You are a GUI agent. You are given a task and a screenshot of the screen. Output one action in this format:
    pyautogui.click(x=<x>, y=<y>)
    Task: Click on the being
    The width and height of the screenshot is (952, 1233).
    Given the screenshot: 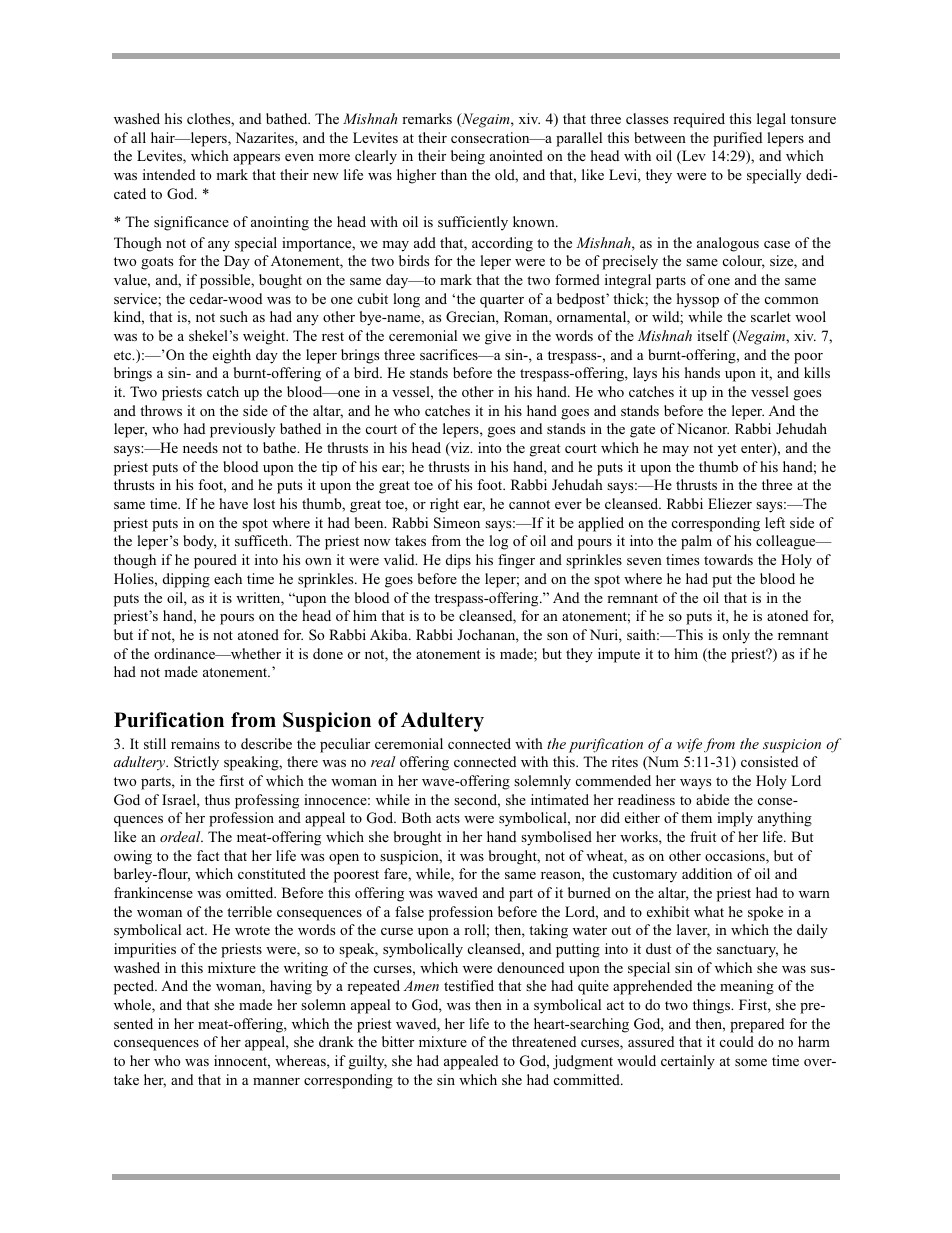 What is the action you would take?
    pyautogui.click(x=468, y=157)
